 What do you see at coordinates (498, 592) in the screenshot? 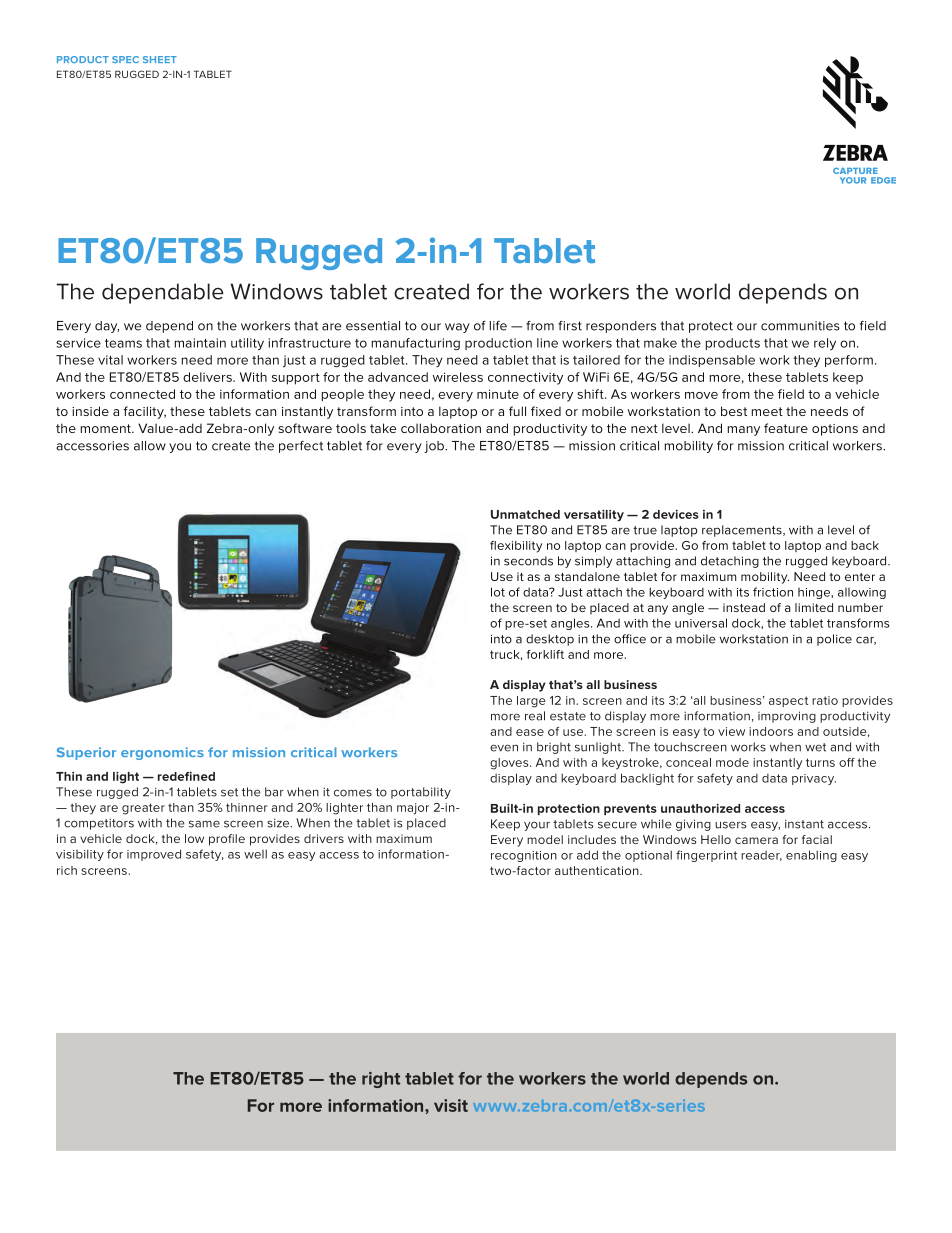
I see `lot` at bounding box center [498, 592].
